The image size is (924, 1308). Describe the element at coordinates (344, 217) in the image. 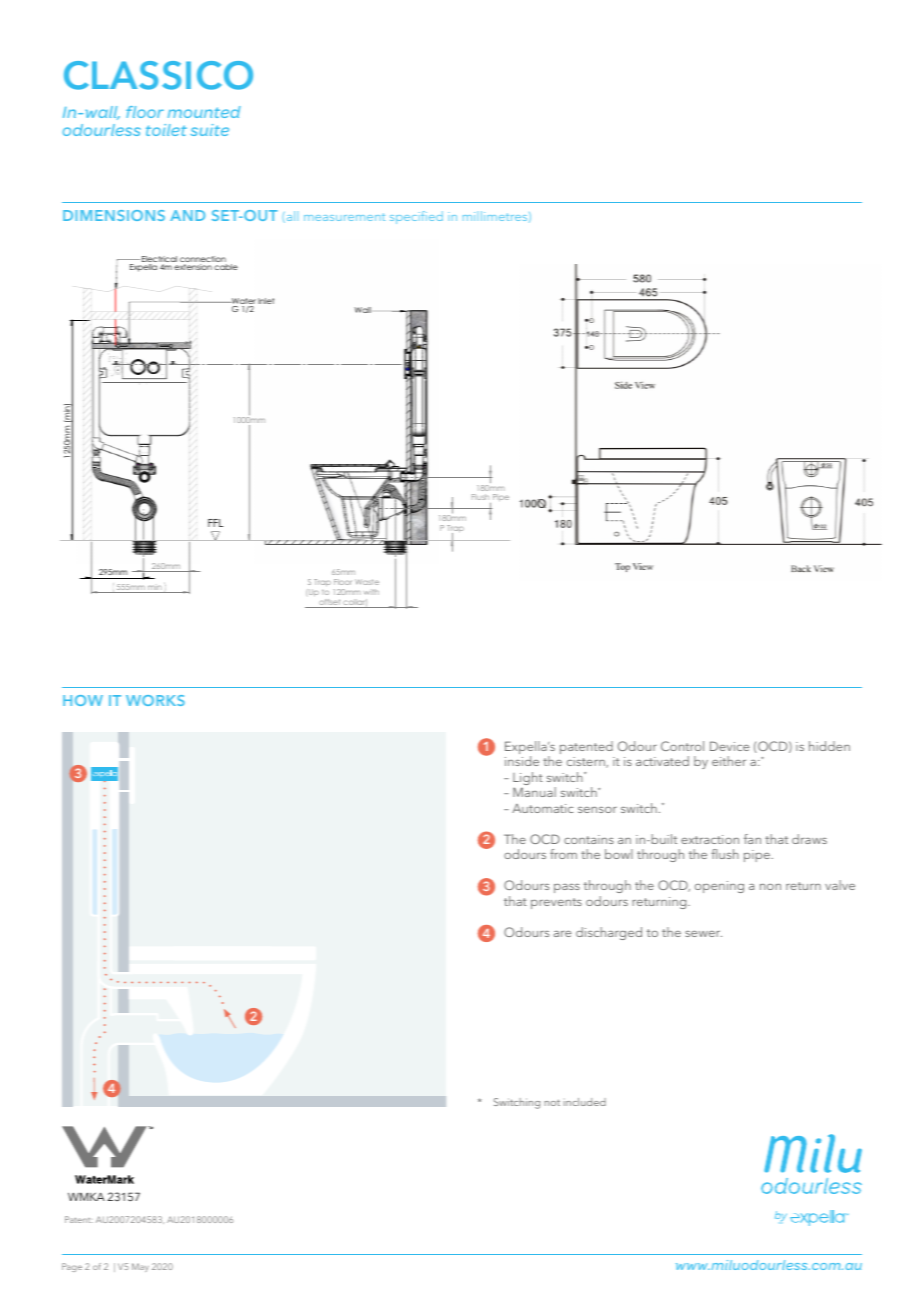

I see `measurement` at that location.
